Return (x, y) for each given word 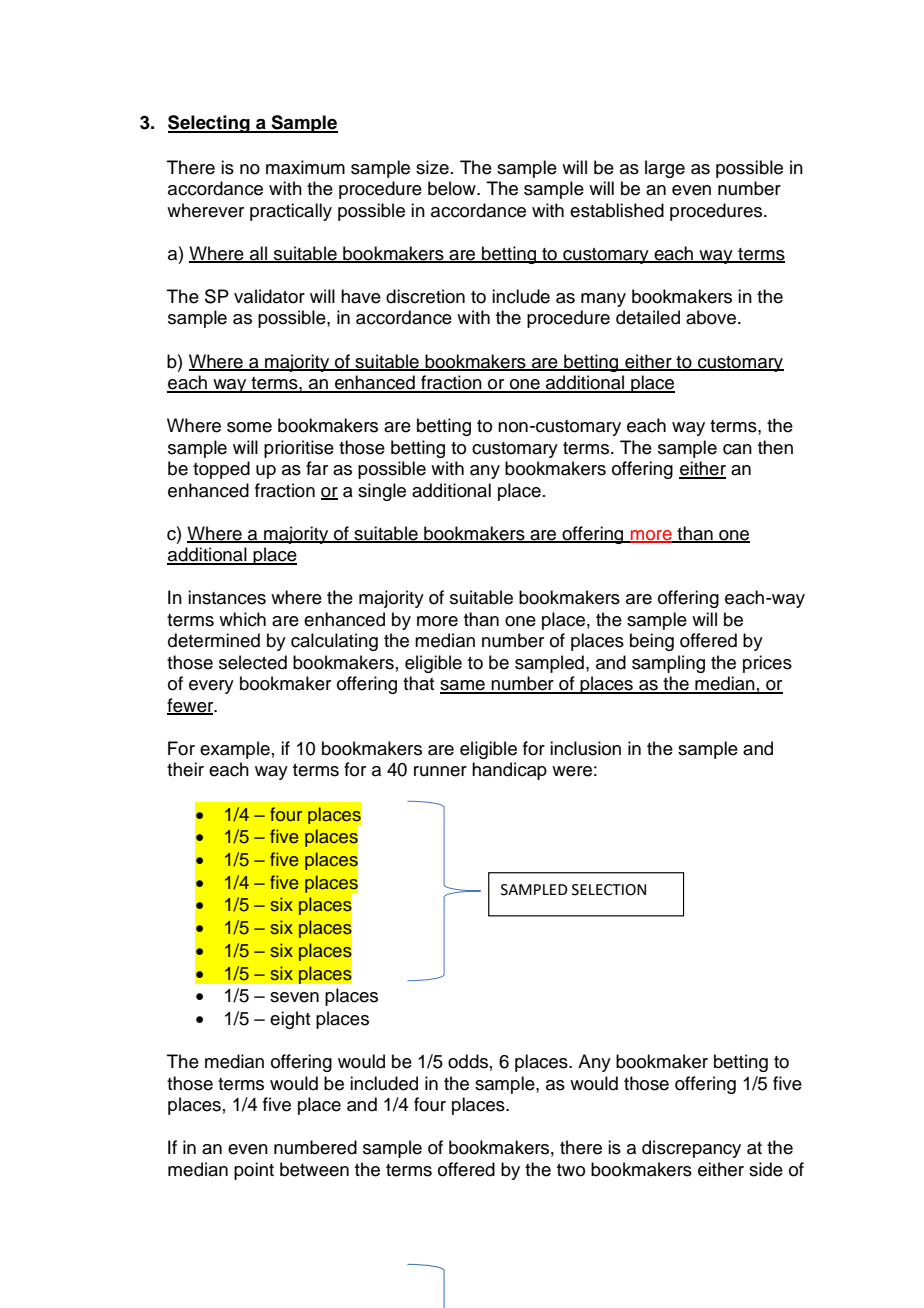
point (254, 1171)
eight (290, 1020)
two (571, 1170)
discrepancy (691, 1149)
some (249, 427)
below (453, 188)
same (463, 686)
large (665, 169)
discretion (425, 296)
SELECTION (609, 890)
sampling (668, 664)
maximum (305, 167)
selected (253, 662)
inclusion (585, 748)
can (737, 449)
